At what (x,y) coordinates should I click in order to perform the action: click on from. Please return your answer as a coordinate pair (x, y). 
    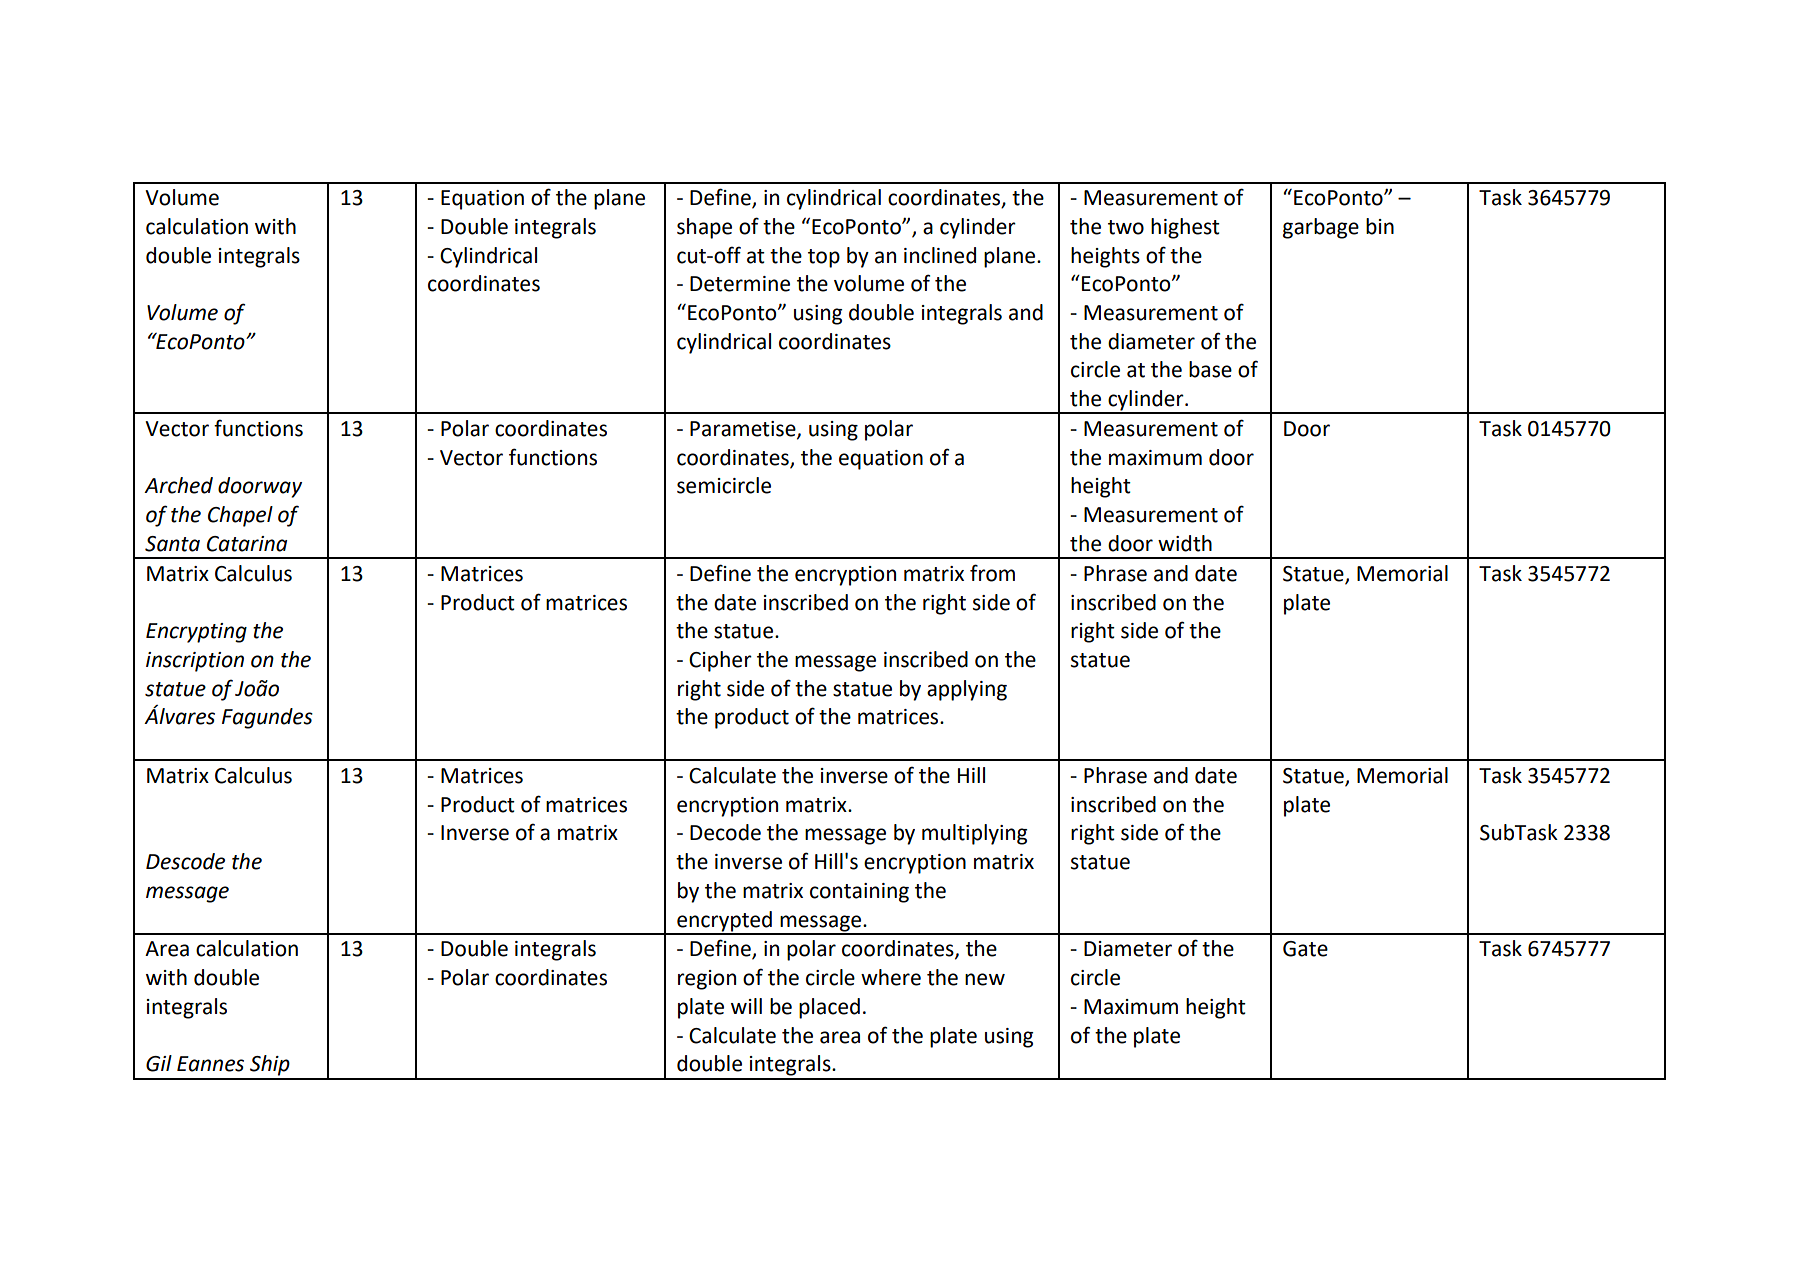
    Looking at the image, I should click on (992, 573).
